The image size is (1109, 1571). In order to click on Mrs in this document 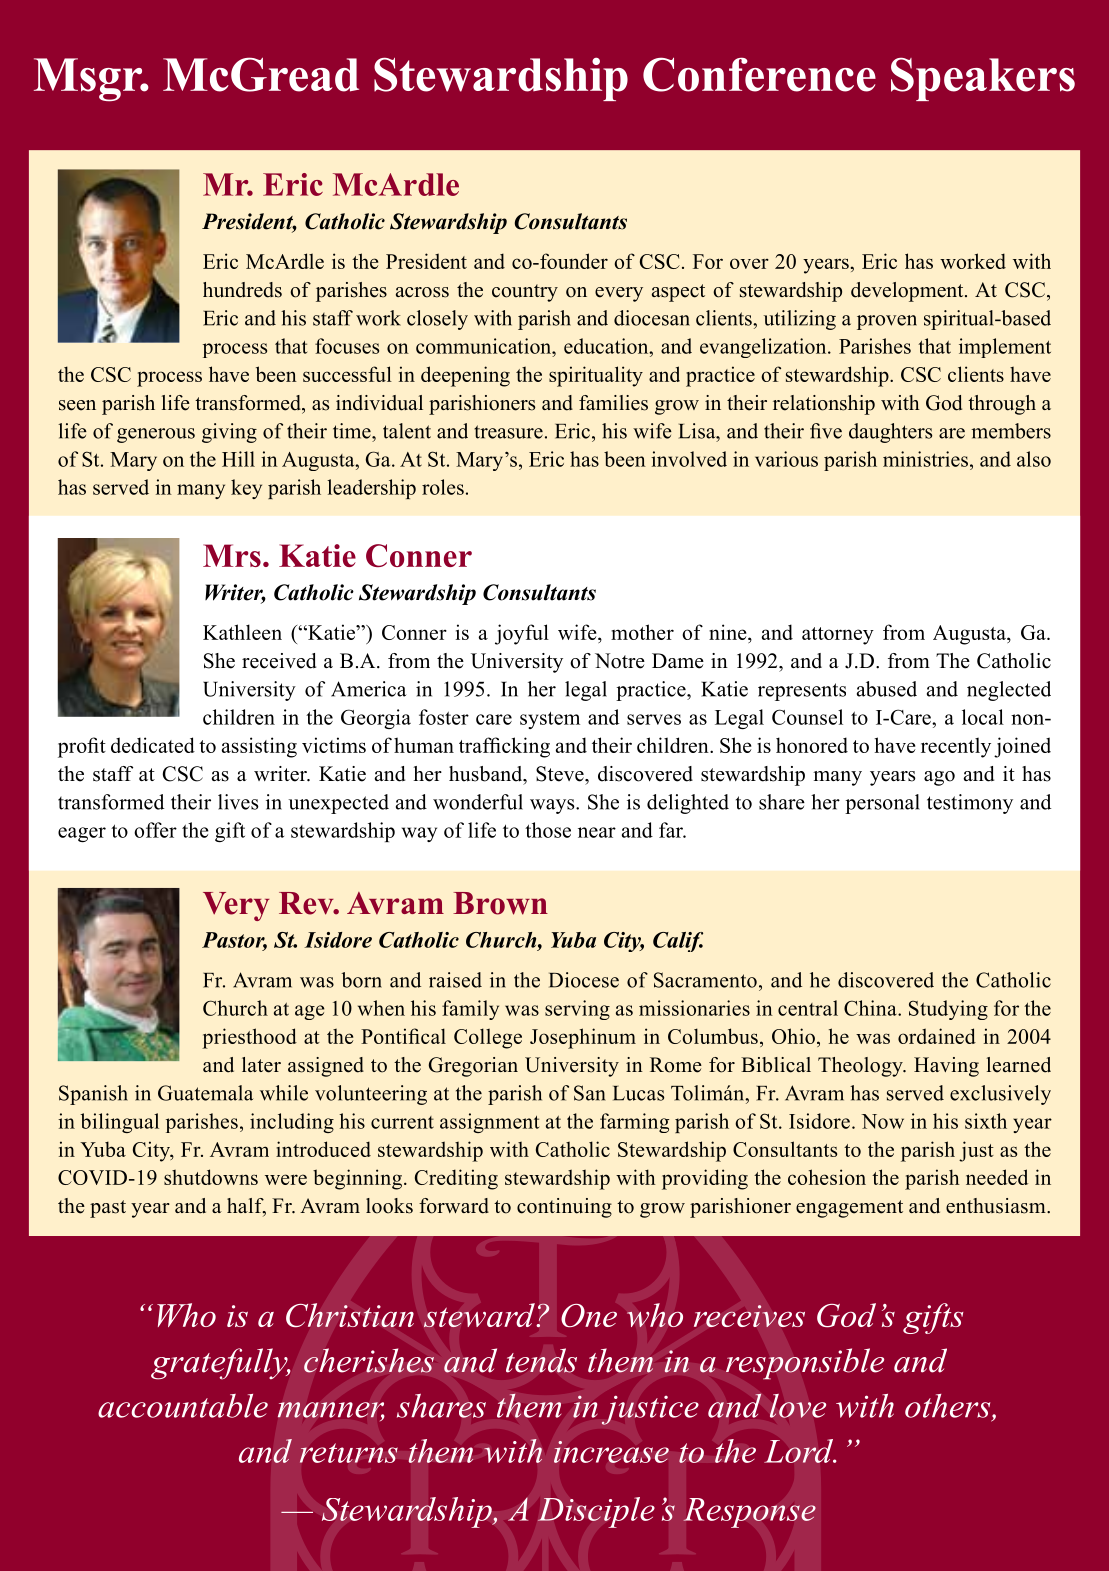, I will do `click(232, 555)`.
